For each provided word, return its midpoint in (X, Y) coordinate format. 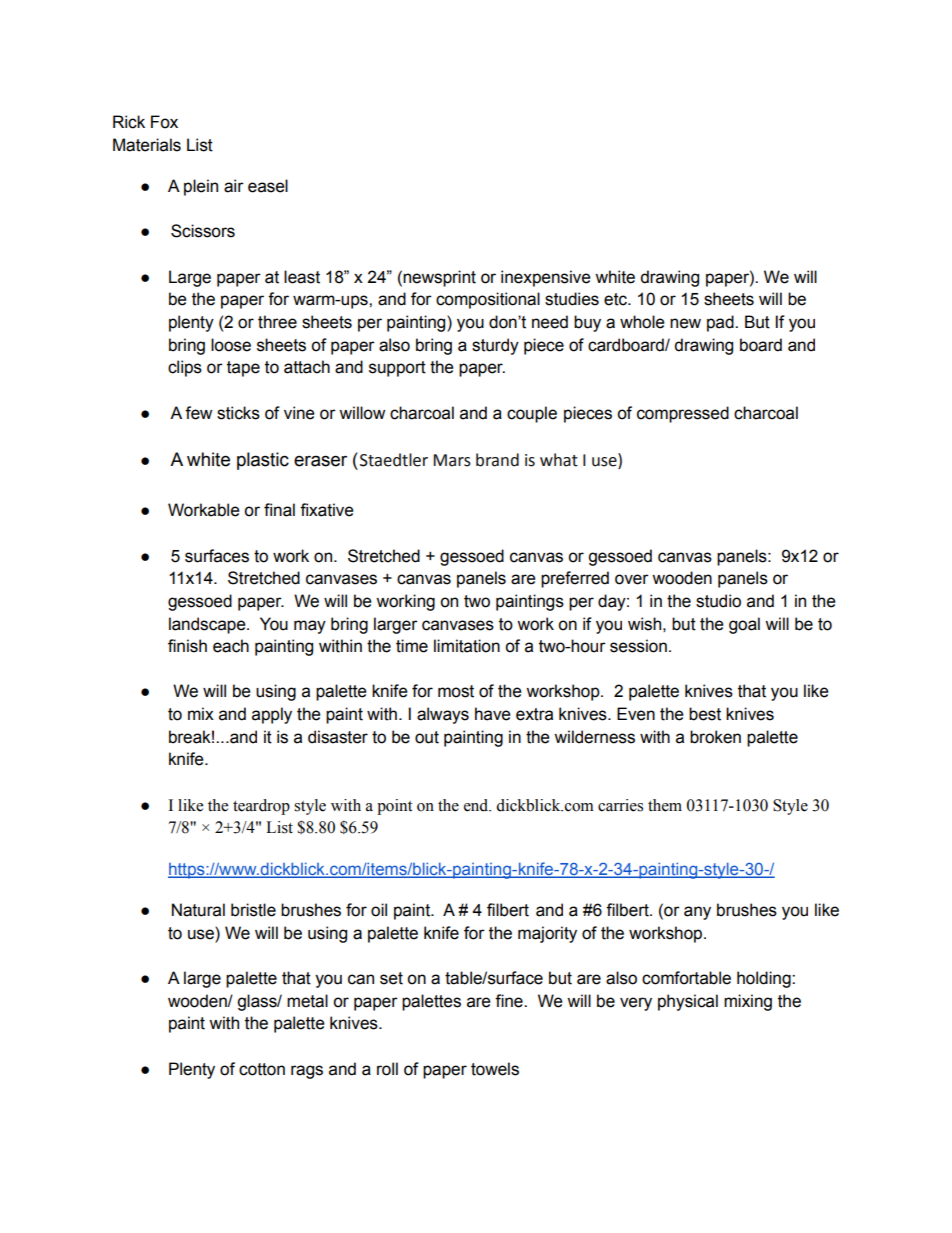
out (427, 737)
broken (715, 737)
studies (572, 299)
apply (272, 715)
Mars (452, 460)
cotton (262, 1069)
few (198, 413)
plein (201, 187)
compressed (683, 414)
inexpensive (546, 278)
